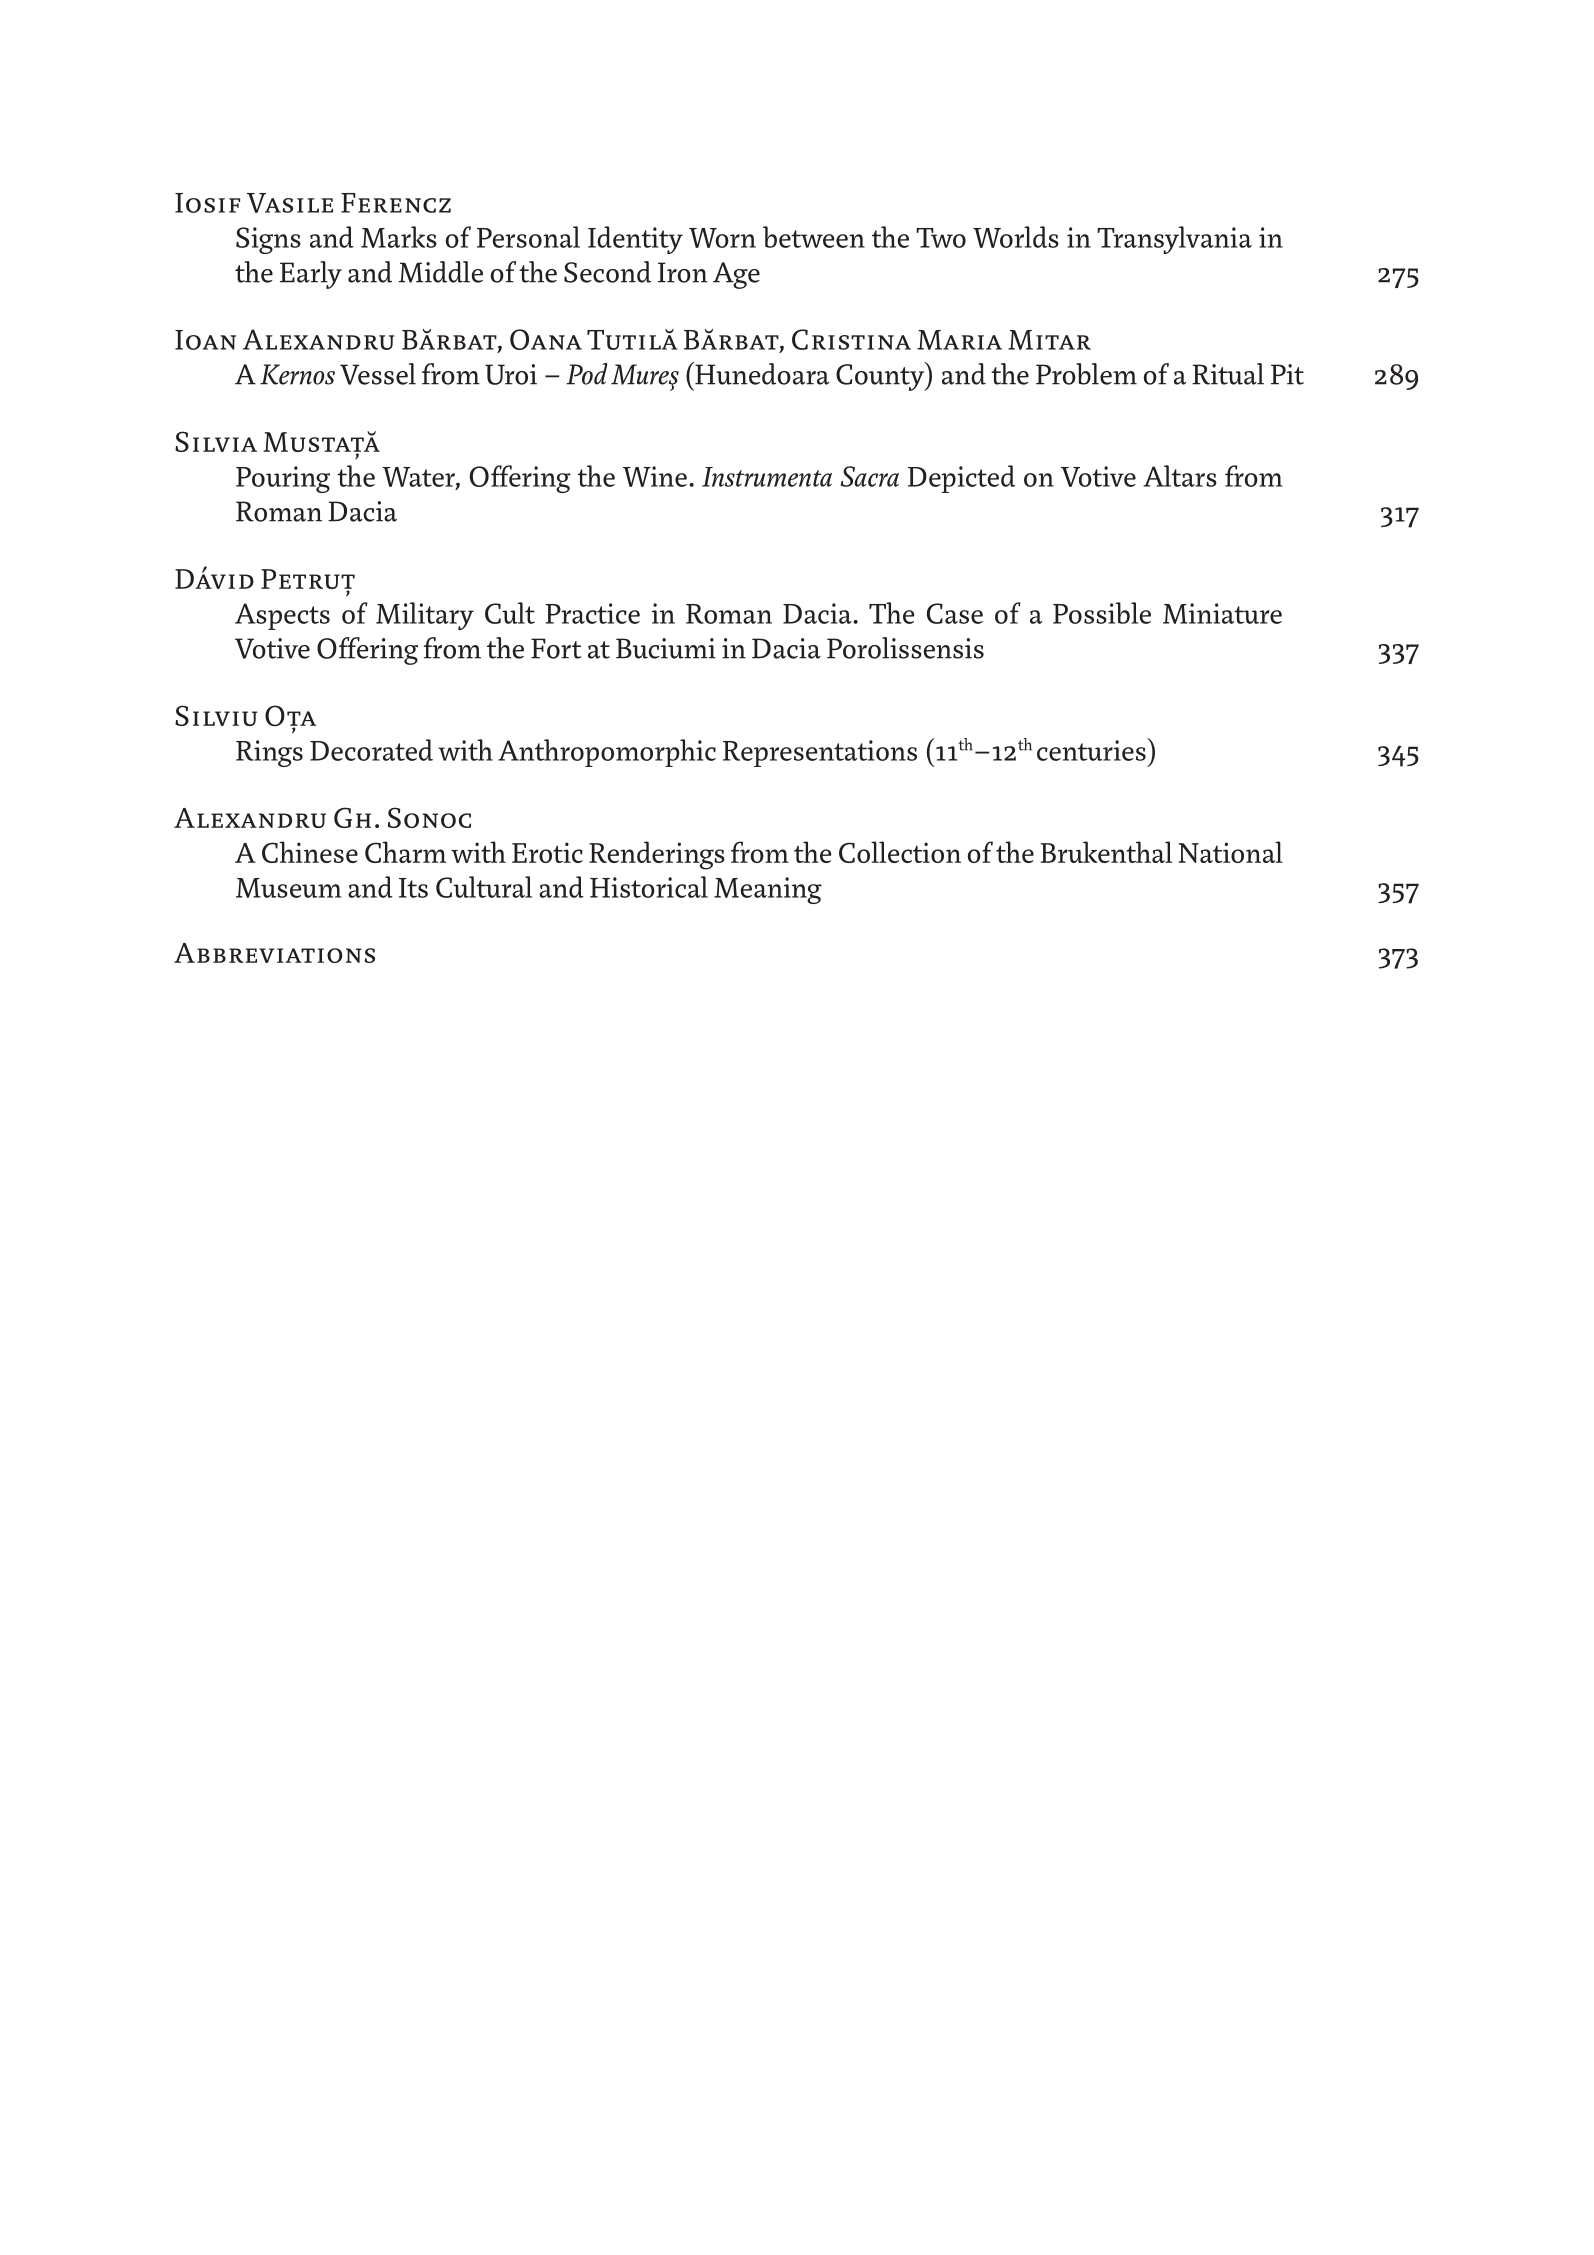 The height and width of the page is (2255, 1594). I want to click on Chinese, so click(310, 852).
